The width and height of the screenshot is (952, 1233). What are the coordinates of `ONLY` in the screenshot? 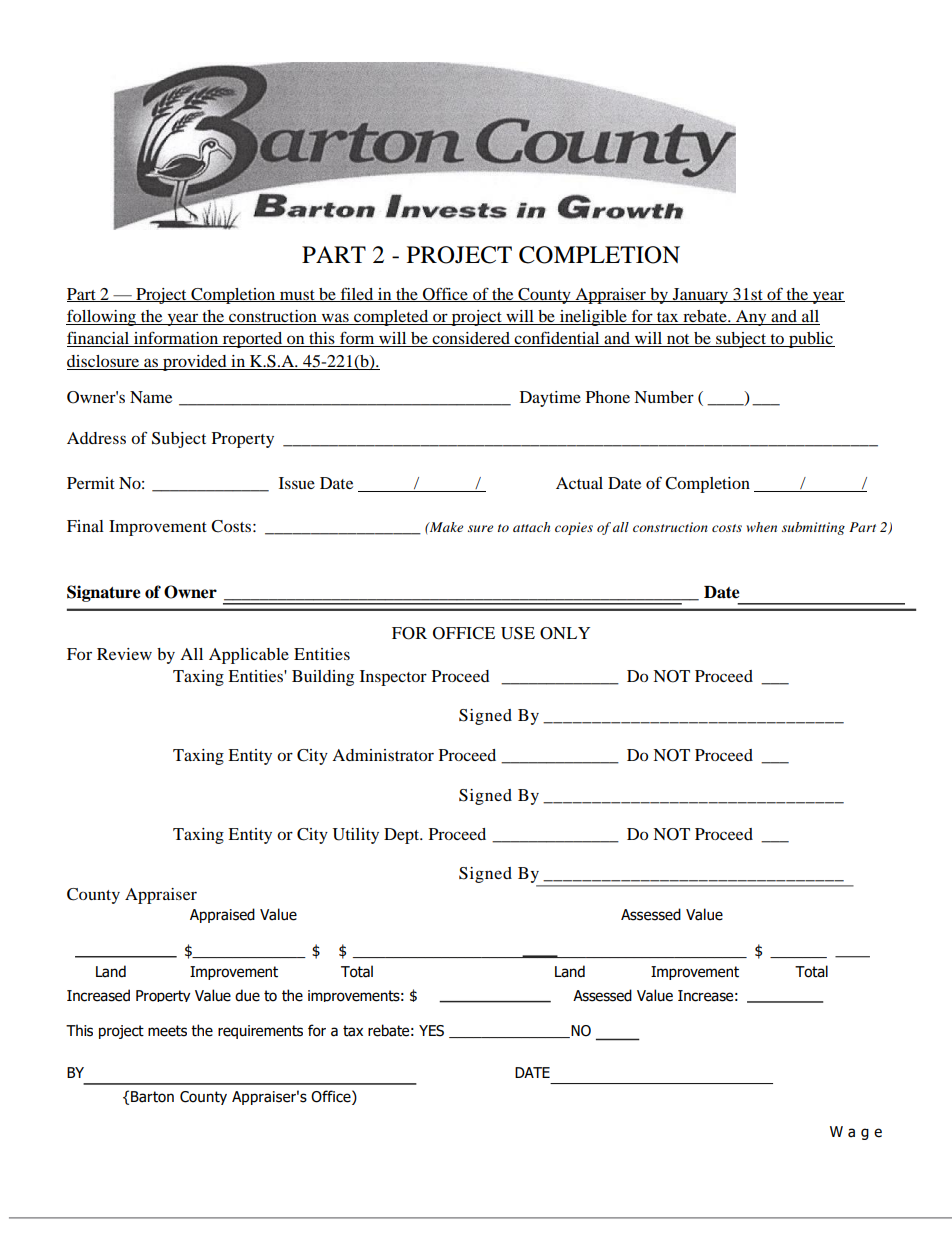 It's located at (565, 633).
